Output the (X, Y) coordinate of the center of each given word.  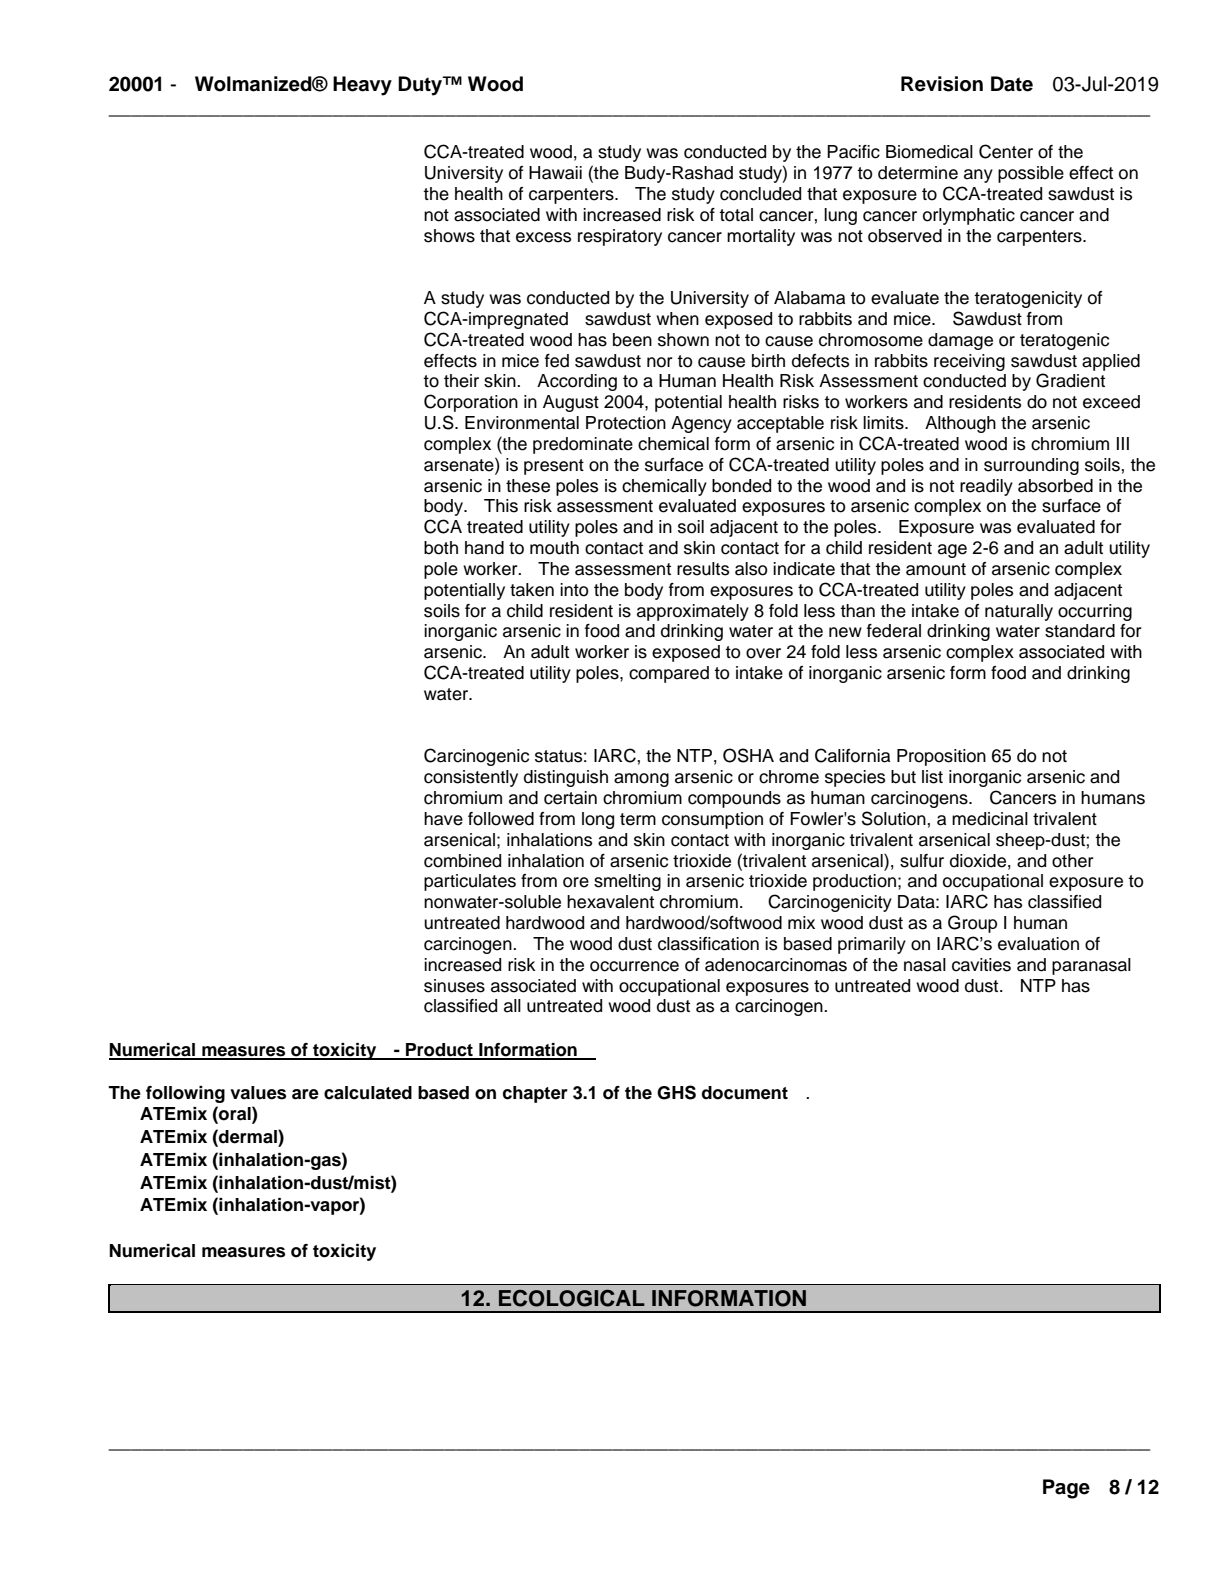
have (443, 819)
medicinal (990, 819)
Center (1006, 151)
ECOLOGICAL (572, 1298)
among (641, 780)
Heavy (362, 86)
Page (1066, 1489)
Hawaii (555, 173)
